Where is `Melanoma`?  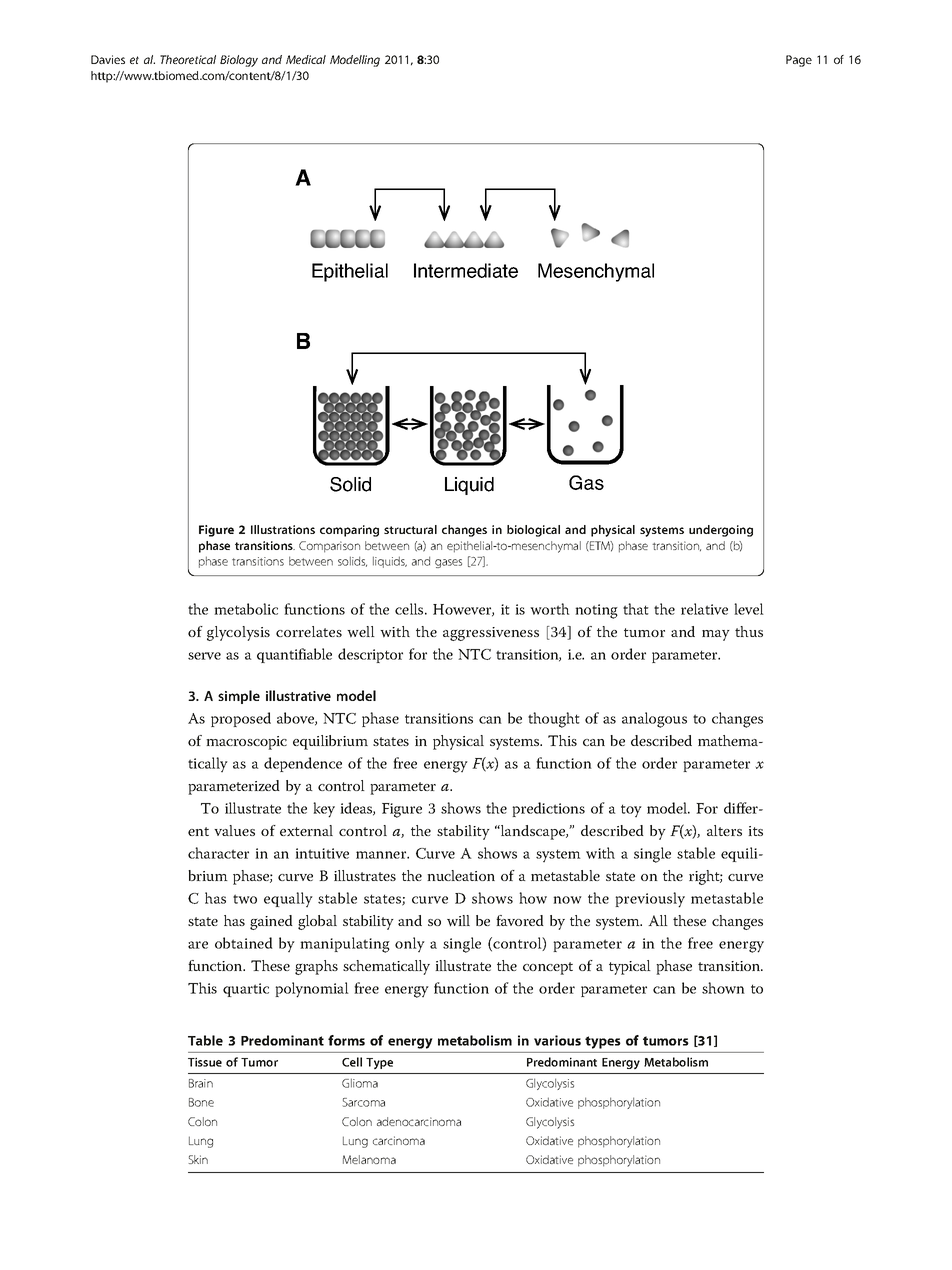
Melanoma is located at coordinates (369, 1159).
